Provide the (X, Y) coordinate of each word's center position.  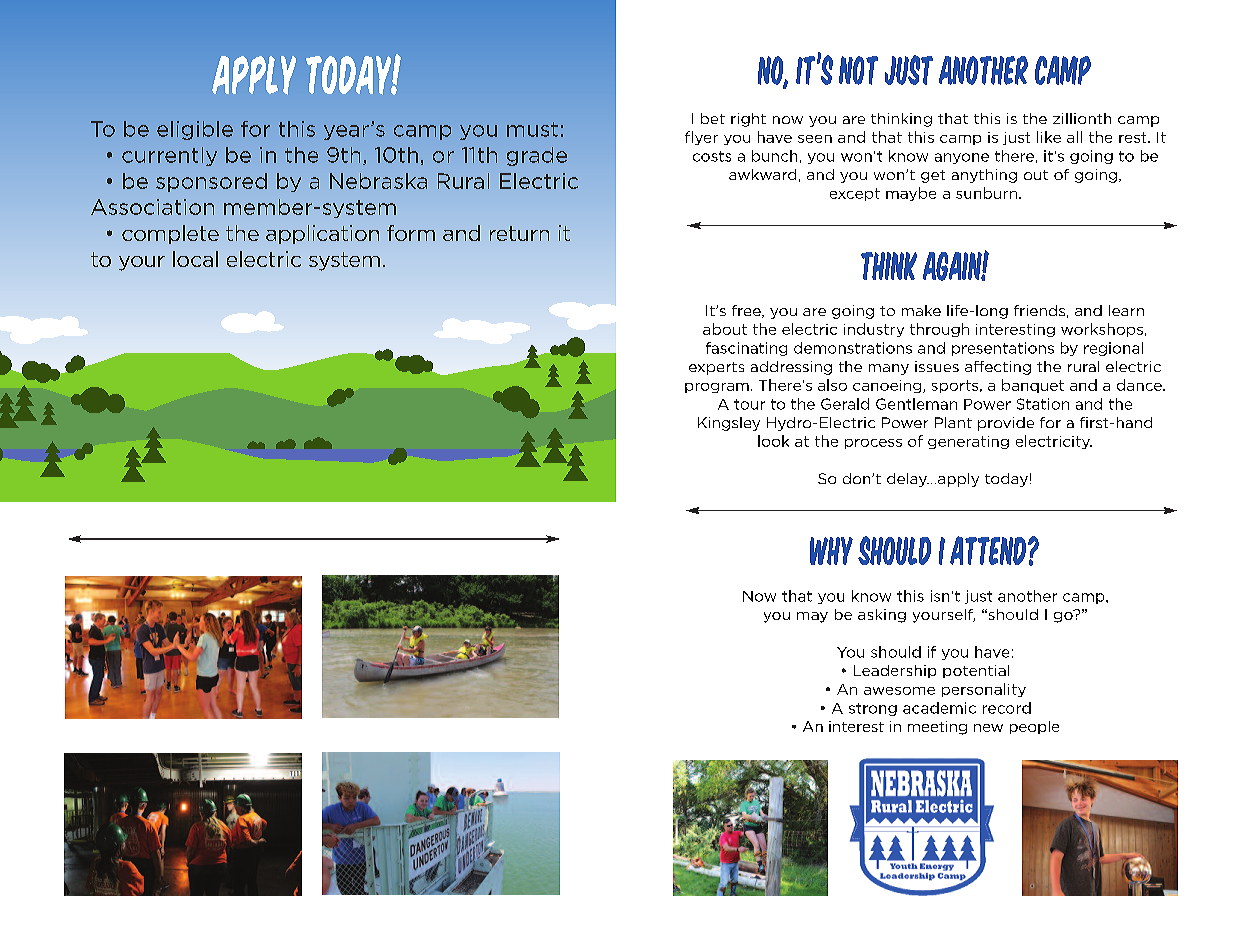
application (322, 234)
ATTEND (989, 550)
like (1049, 137)
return (519, 233)
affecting (998, 368)
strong (873, 709)
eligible (195, 130)
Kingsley (729, 424)
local (195, 259)
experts (716, 368)
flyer (701, 138)
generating (968, 442)
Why (831, 551)
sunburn (988, 193)
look (773, 441)
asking (882, 616)
